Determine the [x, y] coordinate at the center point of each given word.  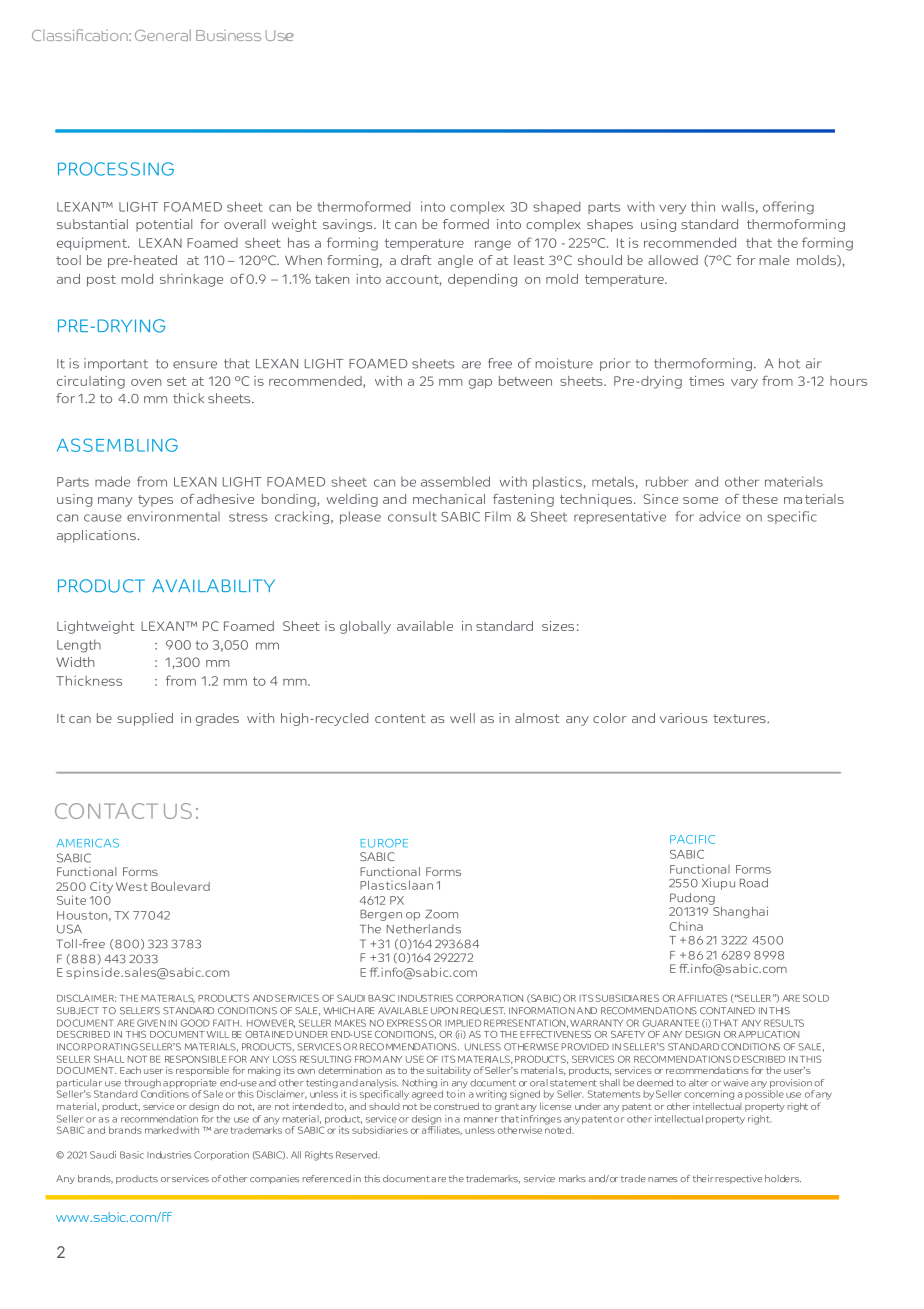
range [493, 245]
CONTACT [106, 811]
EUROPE [384, 843]
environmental [173, 516]
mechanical [449, 499]
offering [788, 208]
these [760, 499]
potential [164, 225]
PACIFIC [692, 839]
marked [161, 1130]
